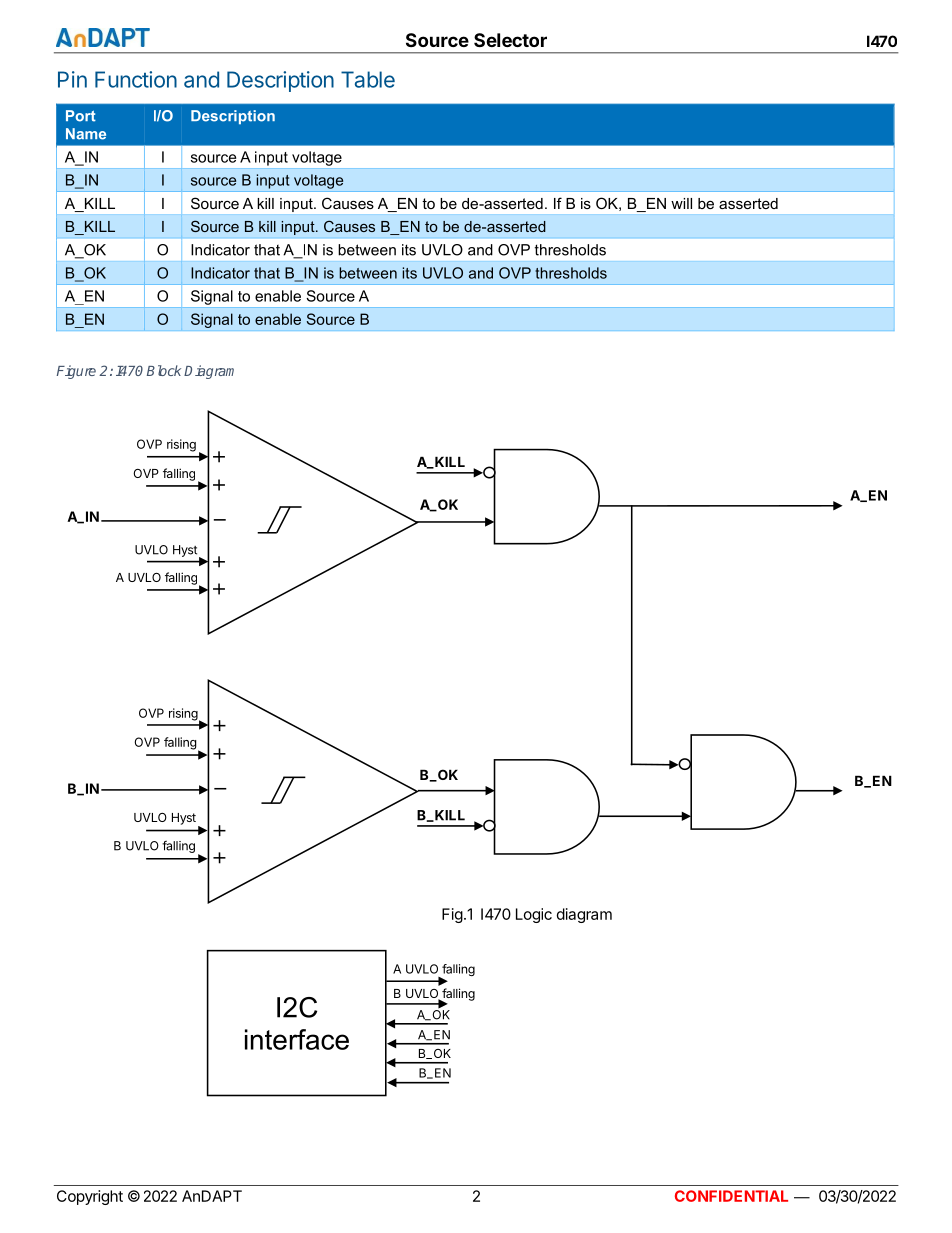 Image resolution: width=952 pixels, height=1233 pixels. What do you see at coordinates (164, 370) in the screenshot?
I see `Block` at bounding box center [164, 370].
